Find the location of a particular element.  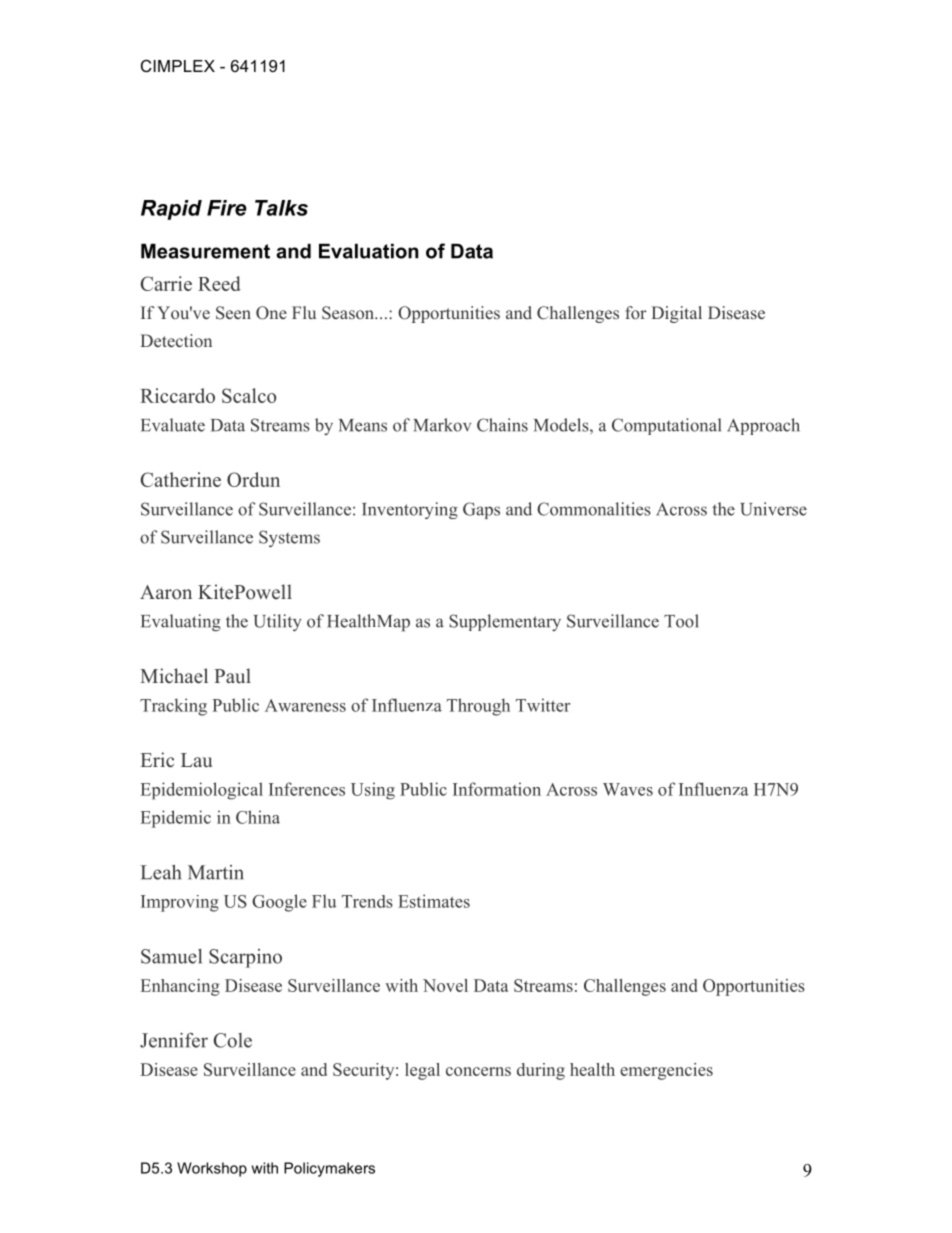

Waves is located at coordinates (628, 789).
